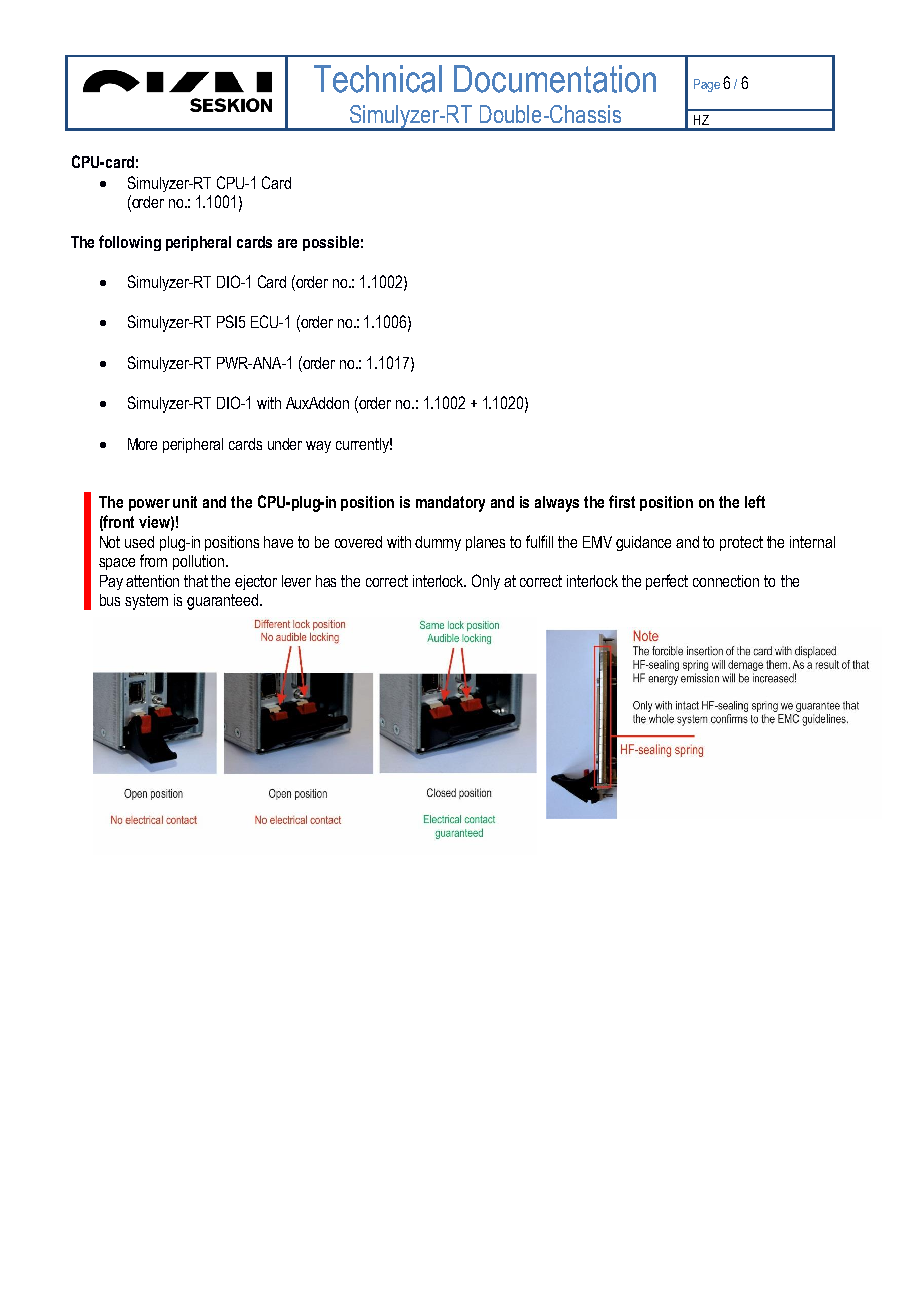 Image resolution: width=924 pixels, height=1308 pixels. Describe the element at coordinates (285, 444) in the screenshot. I see `under` at that location.
